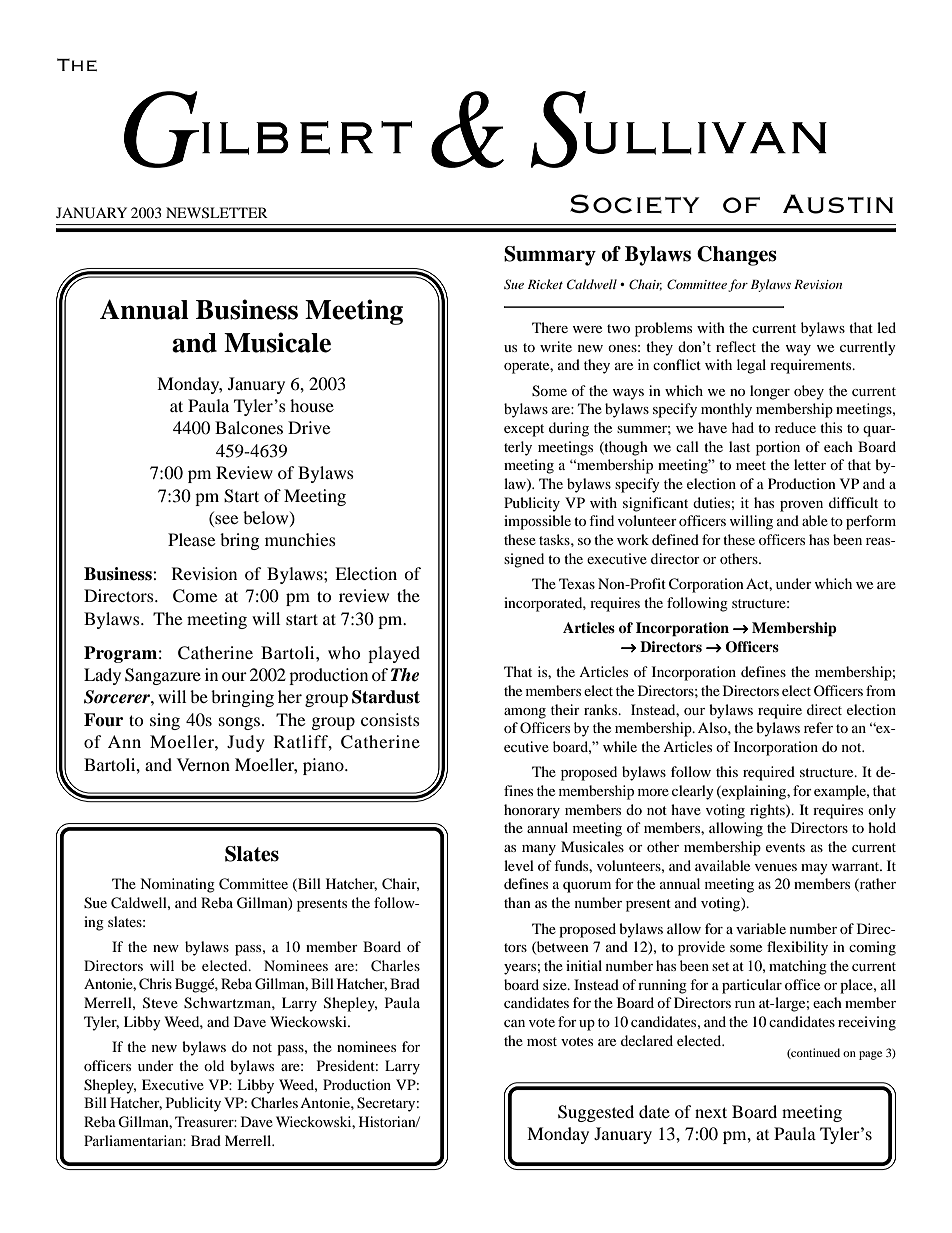 This screenshot has height=1233, width=952. Describe the element at coordinates (881, 690) in the screenshot. I see `from` at that location.
